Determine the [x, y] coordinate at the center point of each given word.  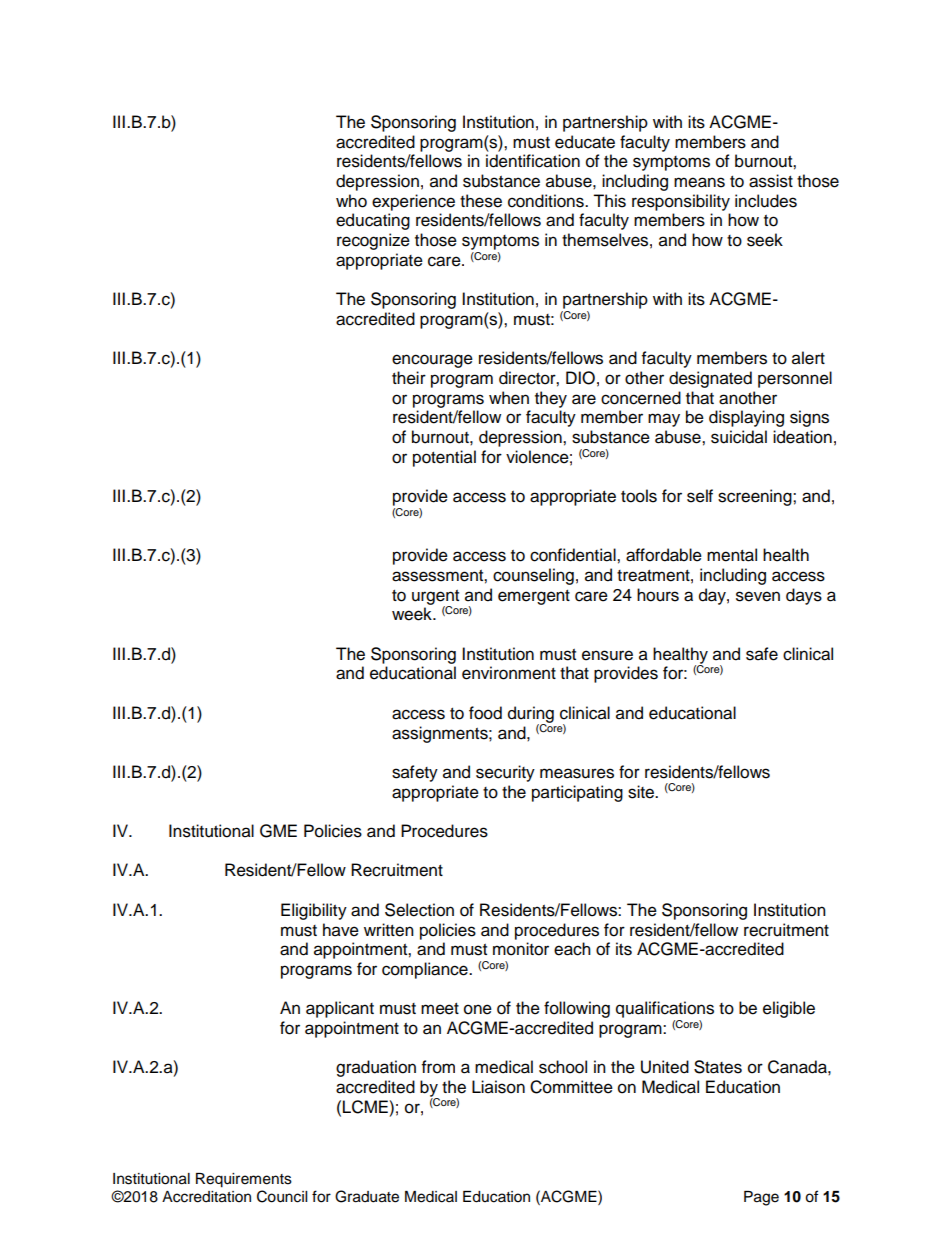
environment [509, 673]
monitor [521, 949]
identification [533, 161]
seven [758, 596]
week [413, 614]
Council [282, 1196]
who [351, 201]
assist [771, 181]
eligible [789, 1009]
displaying [746, 418]
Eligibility [314, 911]
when [509, 398]
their [409, 378]
